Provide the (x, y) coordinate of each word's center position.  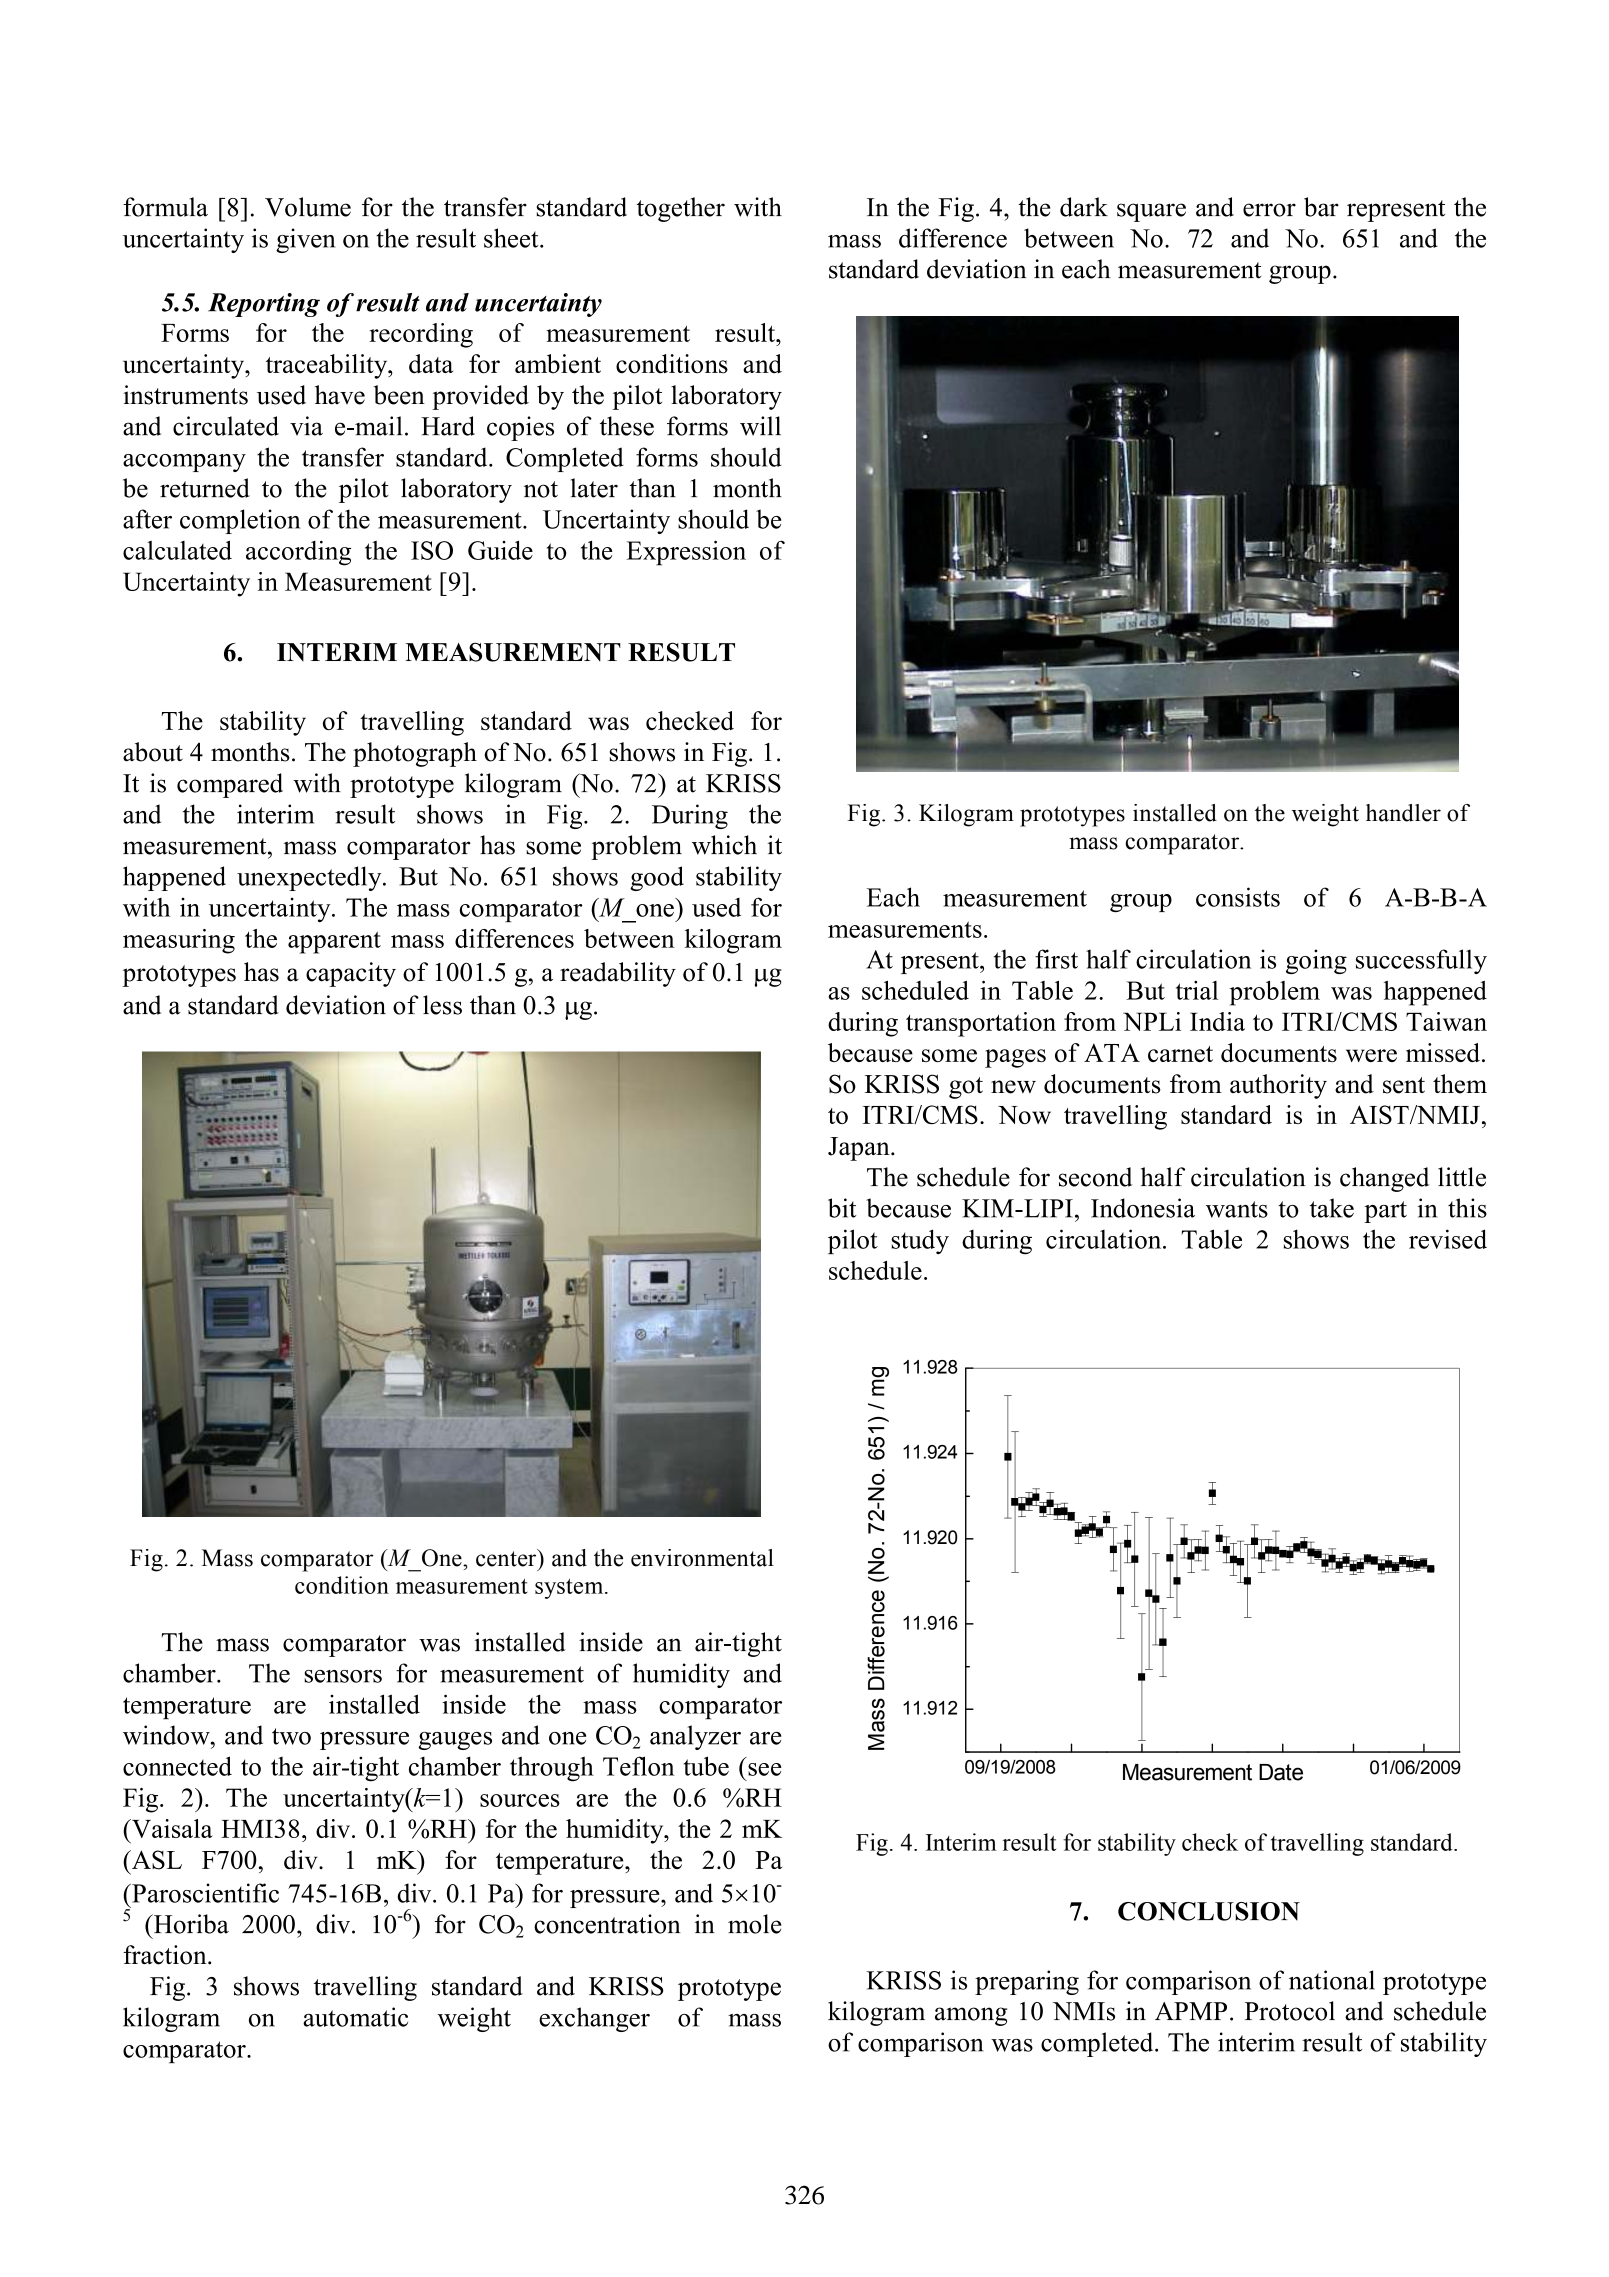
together (681, 209)
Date (1281, 1772)
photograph (415, 754)
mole (755, 1924)
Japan (860, 1149)
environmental (702, 1558)
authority (1278, 1086)
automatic (355, 2017)
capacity (351, 974)
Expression (686, 553)
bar (1321, 207)
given (305, 240)
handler (1403, 813)
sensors (343, 1676)
